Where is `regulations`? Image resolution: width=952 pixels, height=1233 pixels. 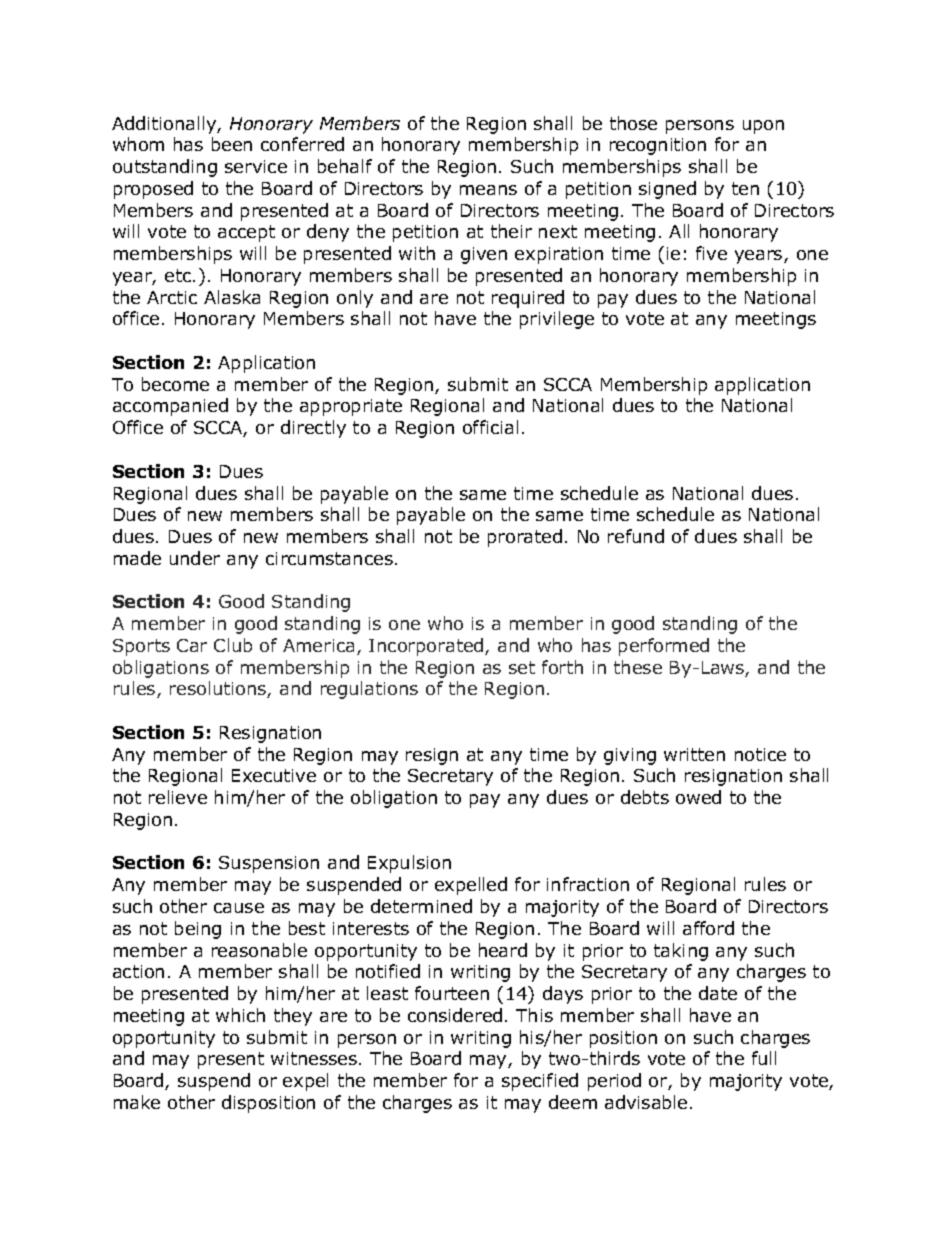
regulations is located at coordinates (369, 690).
